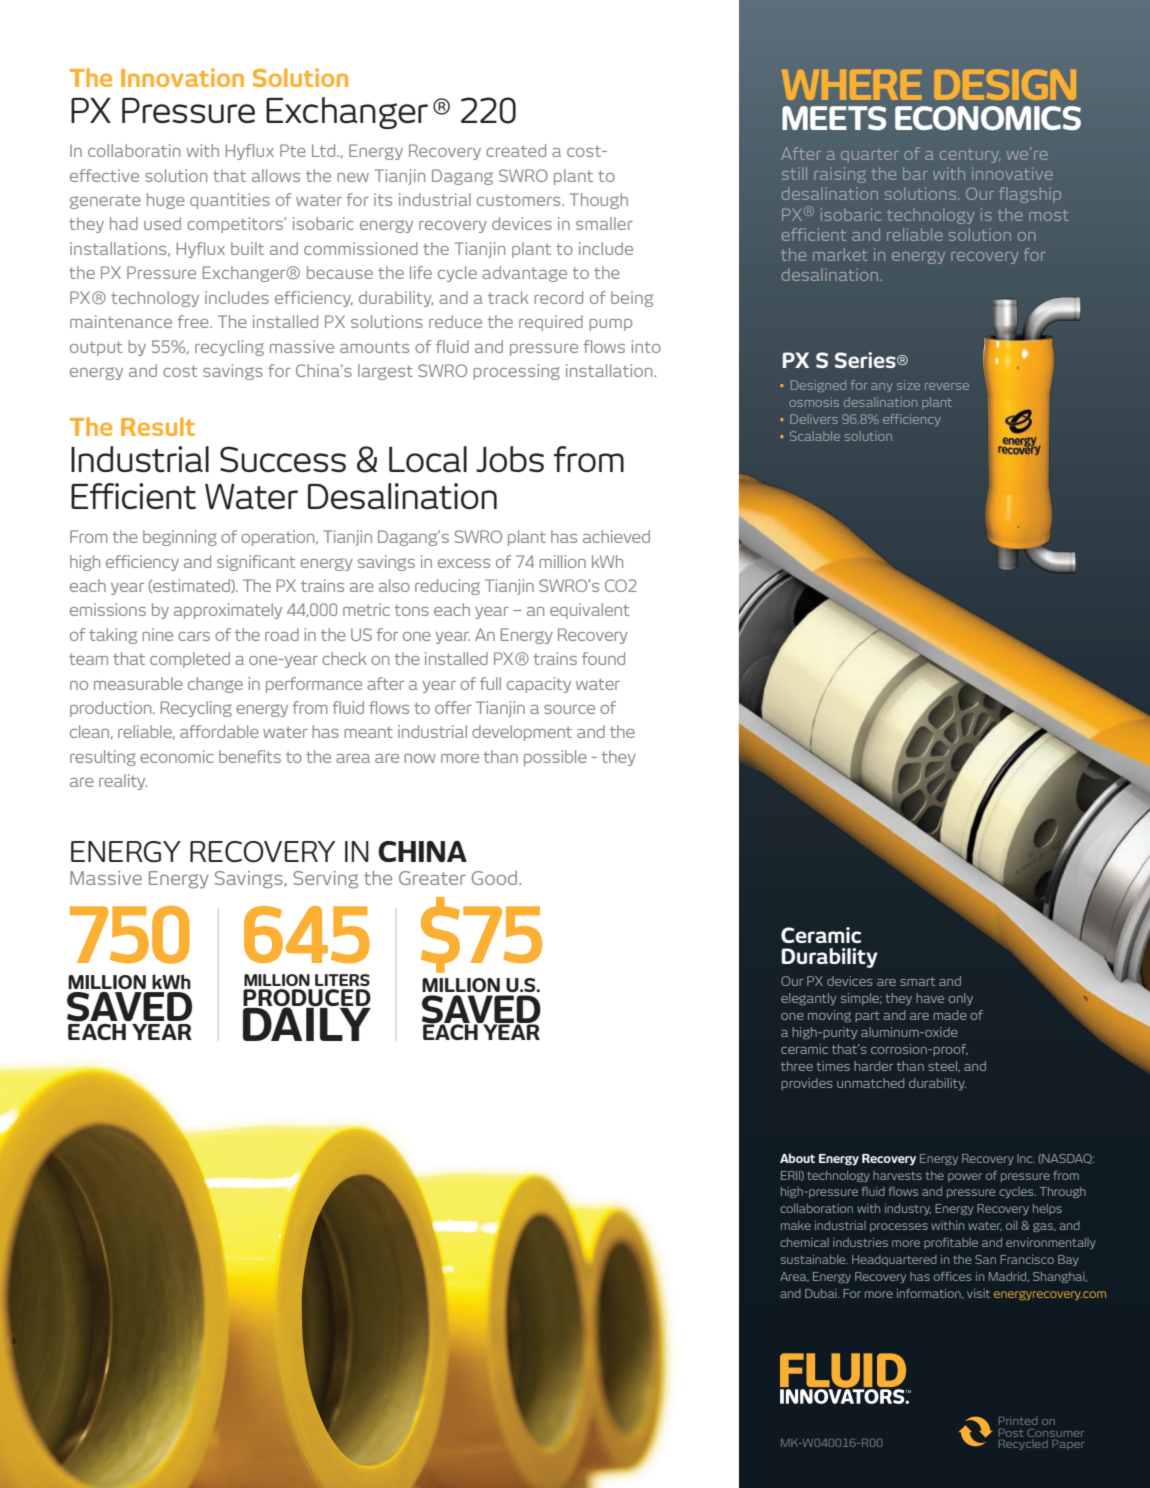  Describe the element at coordinates (970, 156) in the document. I see `century` at that location.
